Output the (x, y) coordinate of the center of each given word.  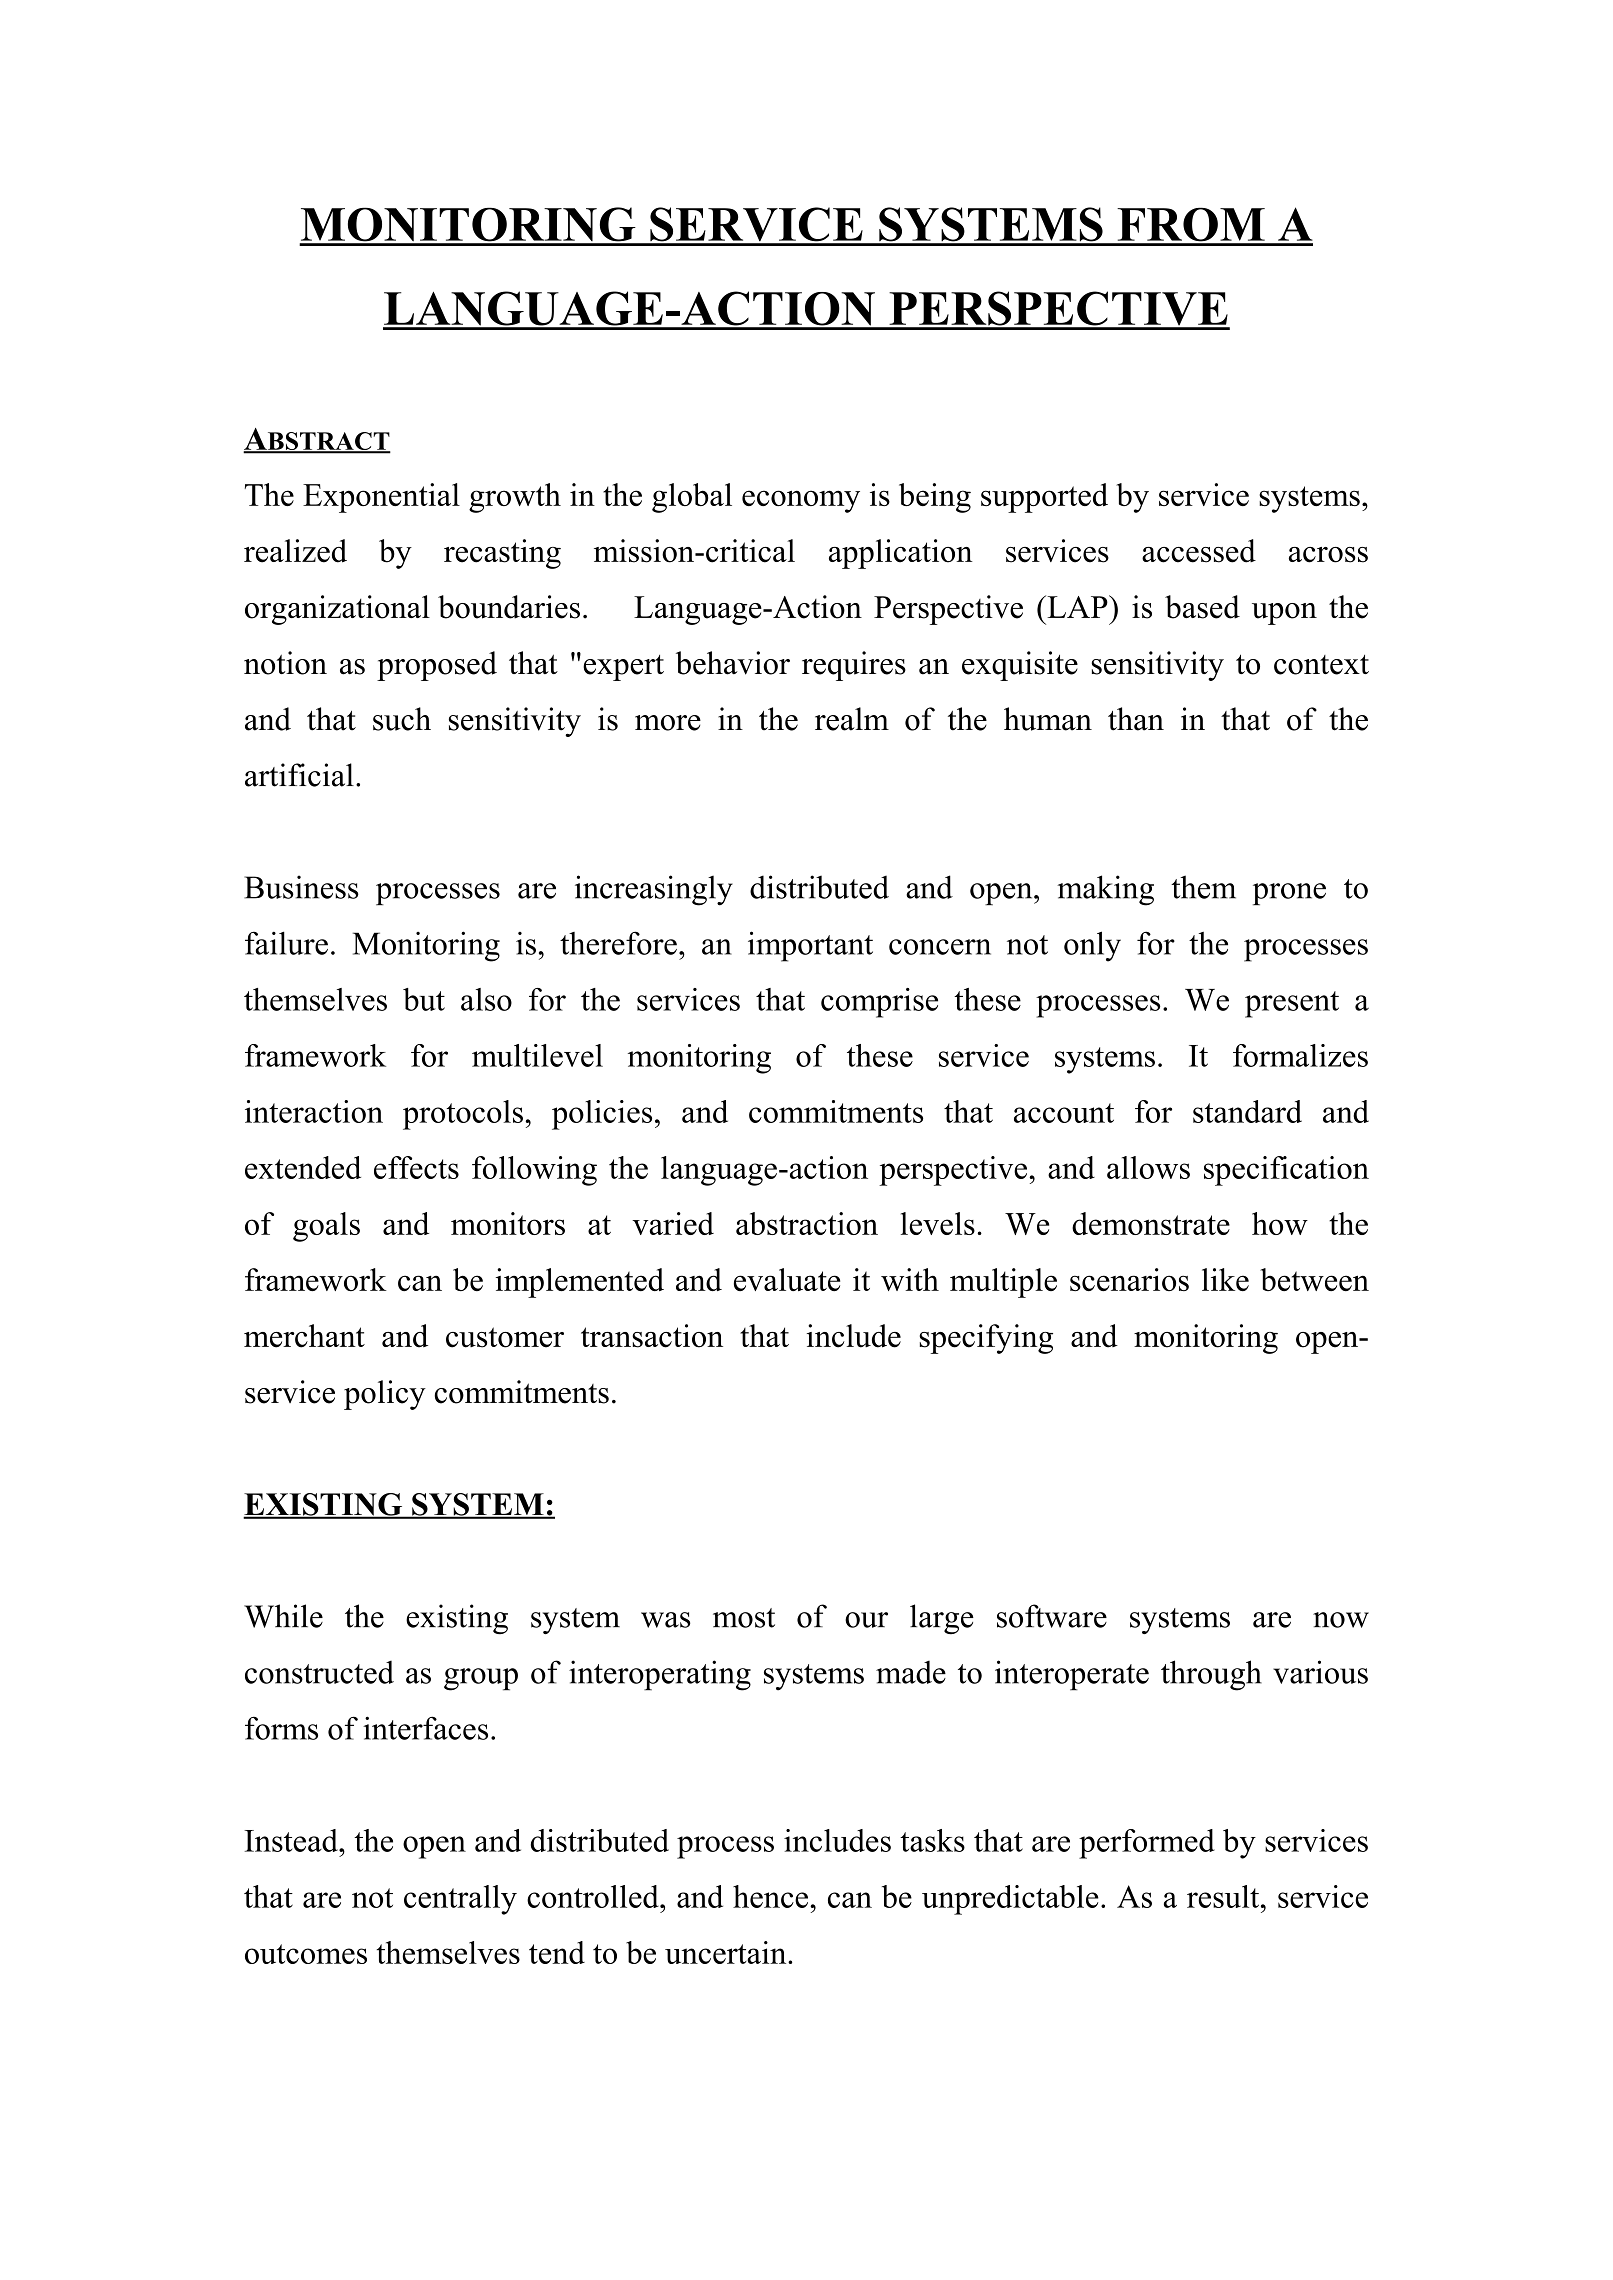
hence (772, 1896)
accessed (1199, 551)
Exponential (381, 498)
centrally (460, 1900)
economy (801, 501)
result (1224, 1896)
